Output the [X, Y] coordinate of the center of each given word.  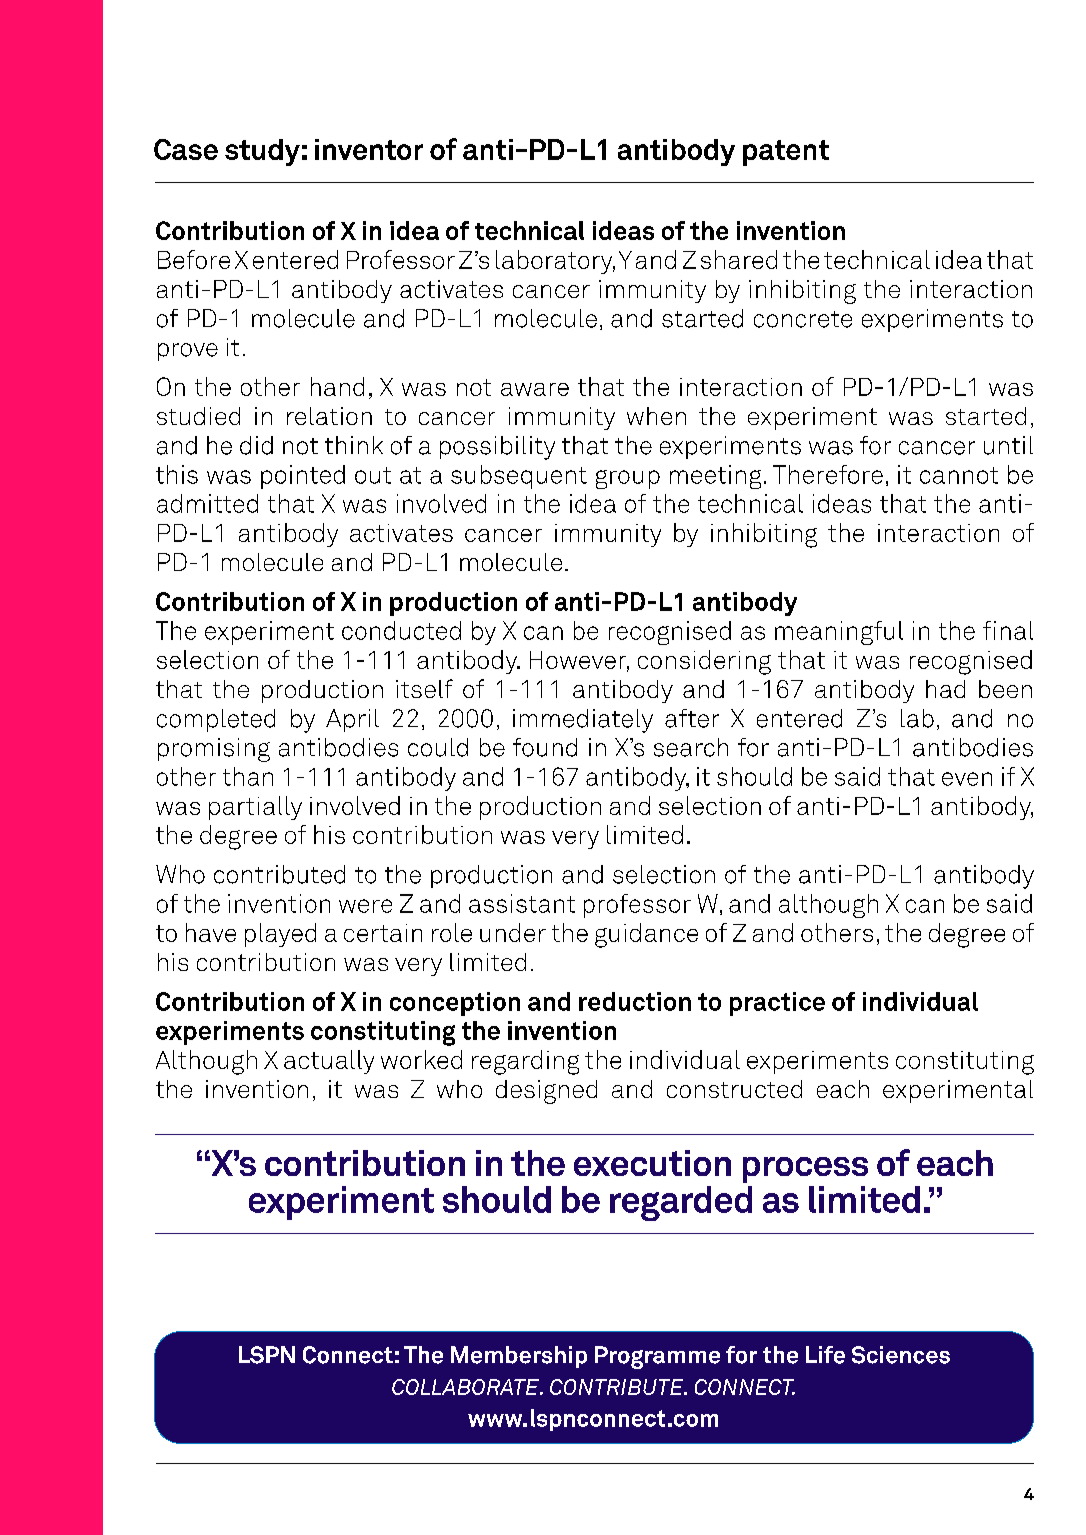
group [628, 479]
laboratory [555, 262]
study [262, 152]
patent [786, 153]
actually [329, 1062]
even [967, 779]
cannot [959, 475]
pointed [303, 477]
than [248, 776]
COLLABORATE [466, 1387]
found [545, 747]
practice [777, 1004]
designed [546, 1092]
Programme [657, 1357]
